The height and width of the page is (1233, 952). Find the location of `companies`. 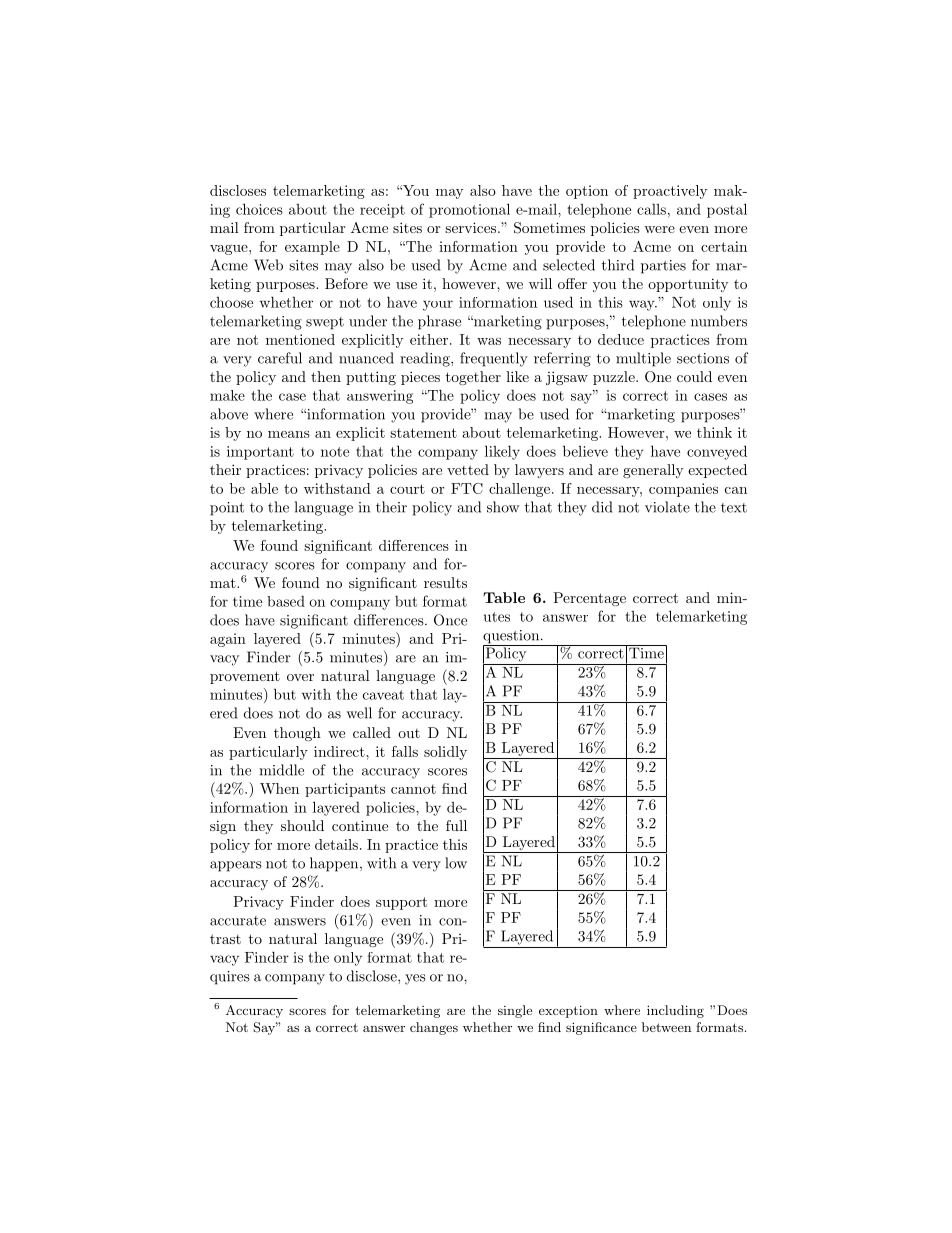

companies is located at coordinates (683, 490).
